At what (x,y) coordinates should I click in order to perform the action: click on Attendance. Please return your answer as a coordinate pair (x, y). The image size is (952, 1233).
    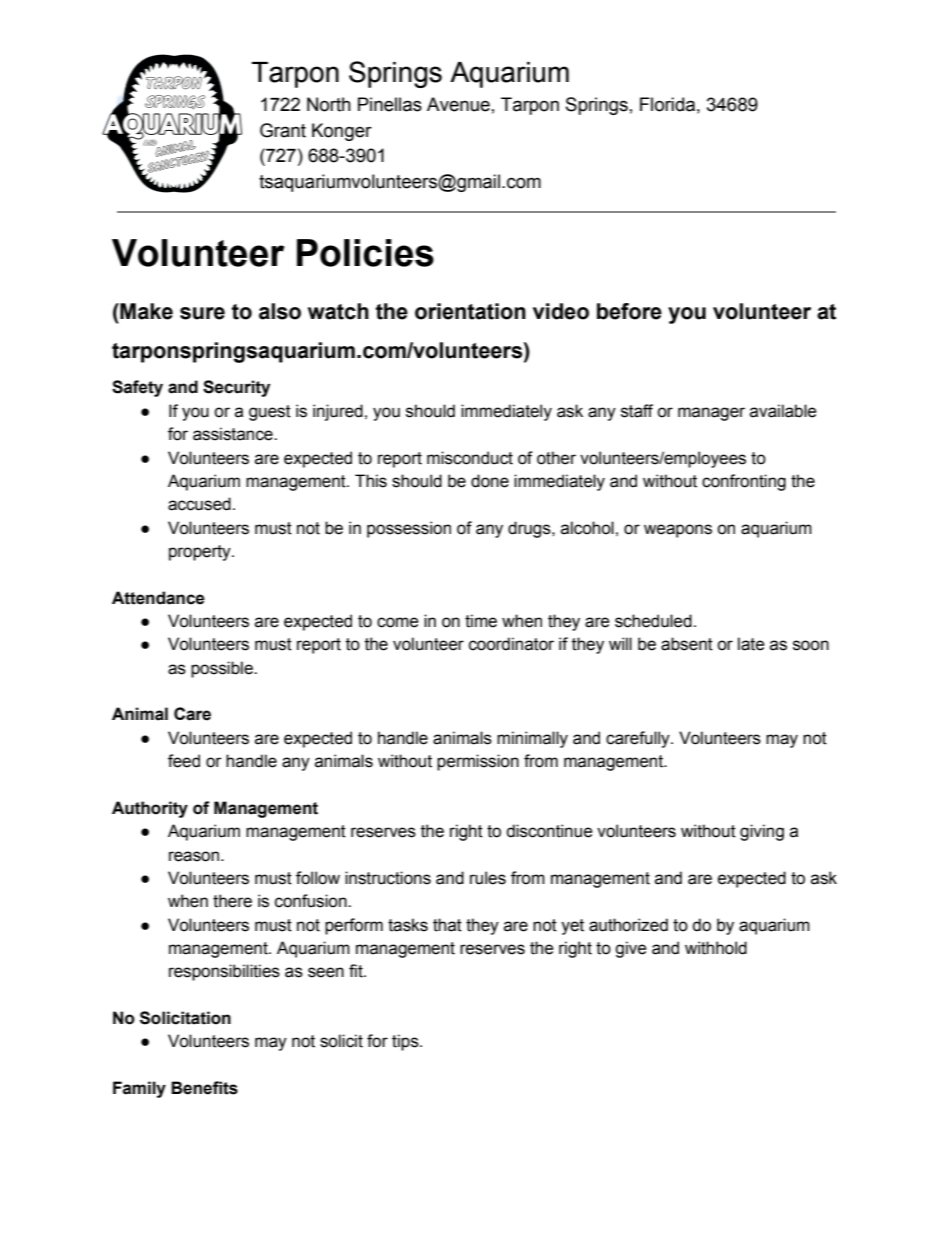
    Looking at the image, I should click on (158, 598).
